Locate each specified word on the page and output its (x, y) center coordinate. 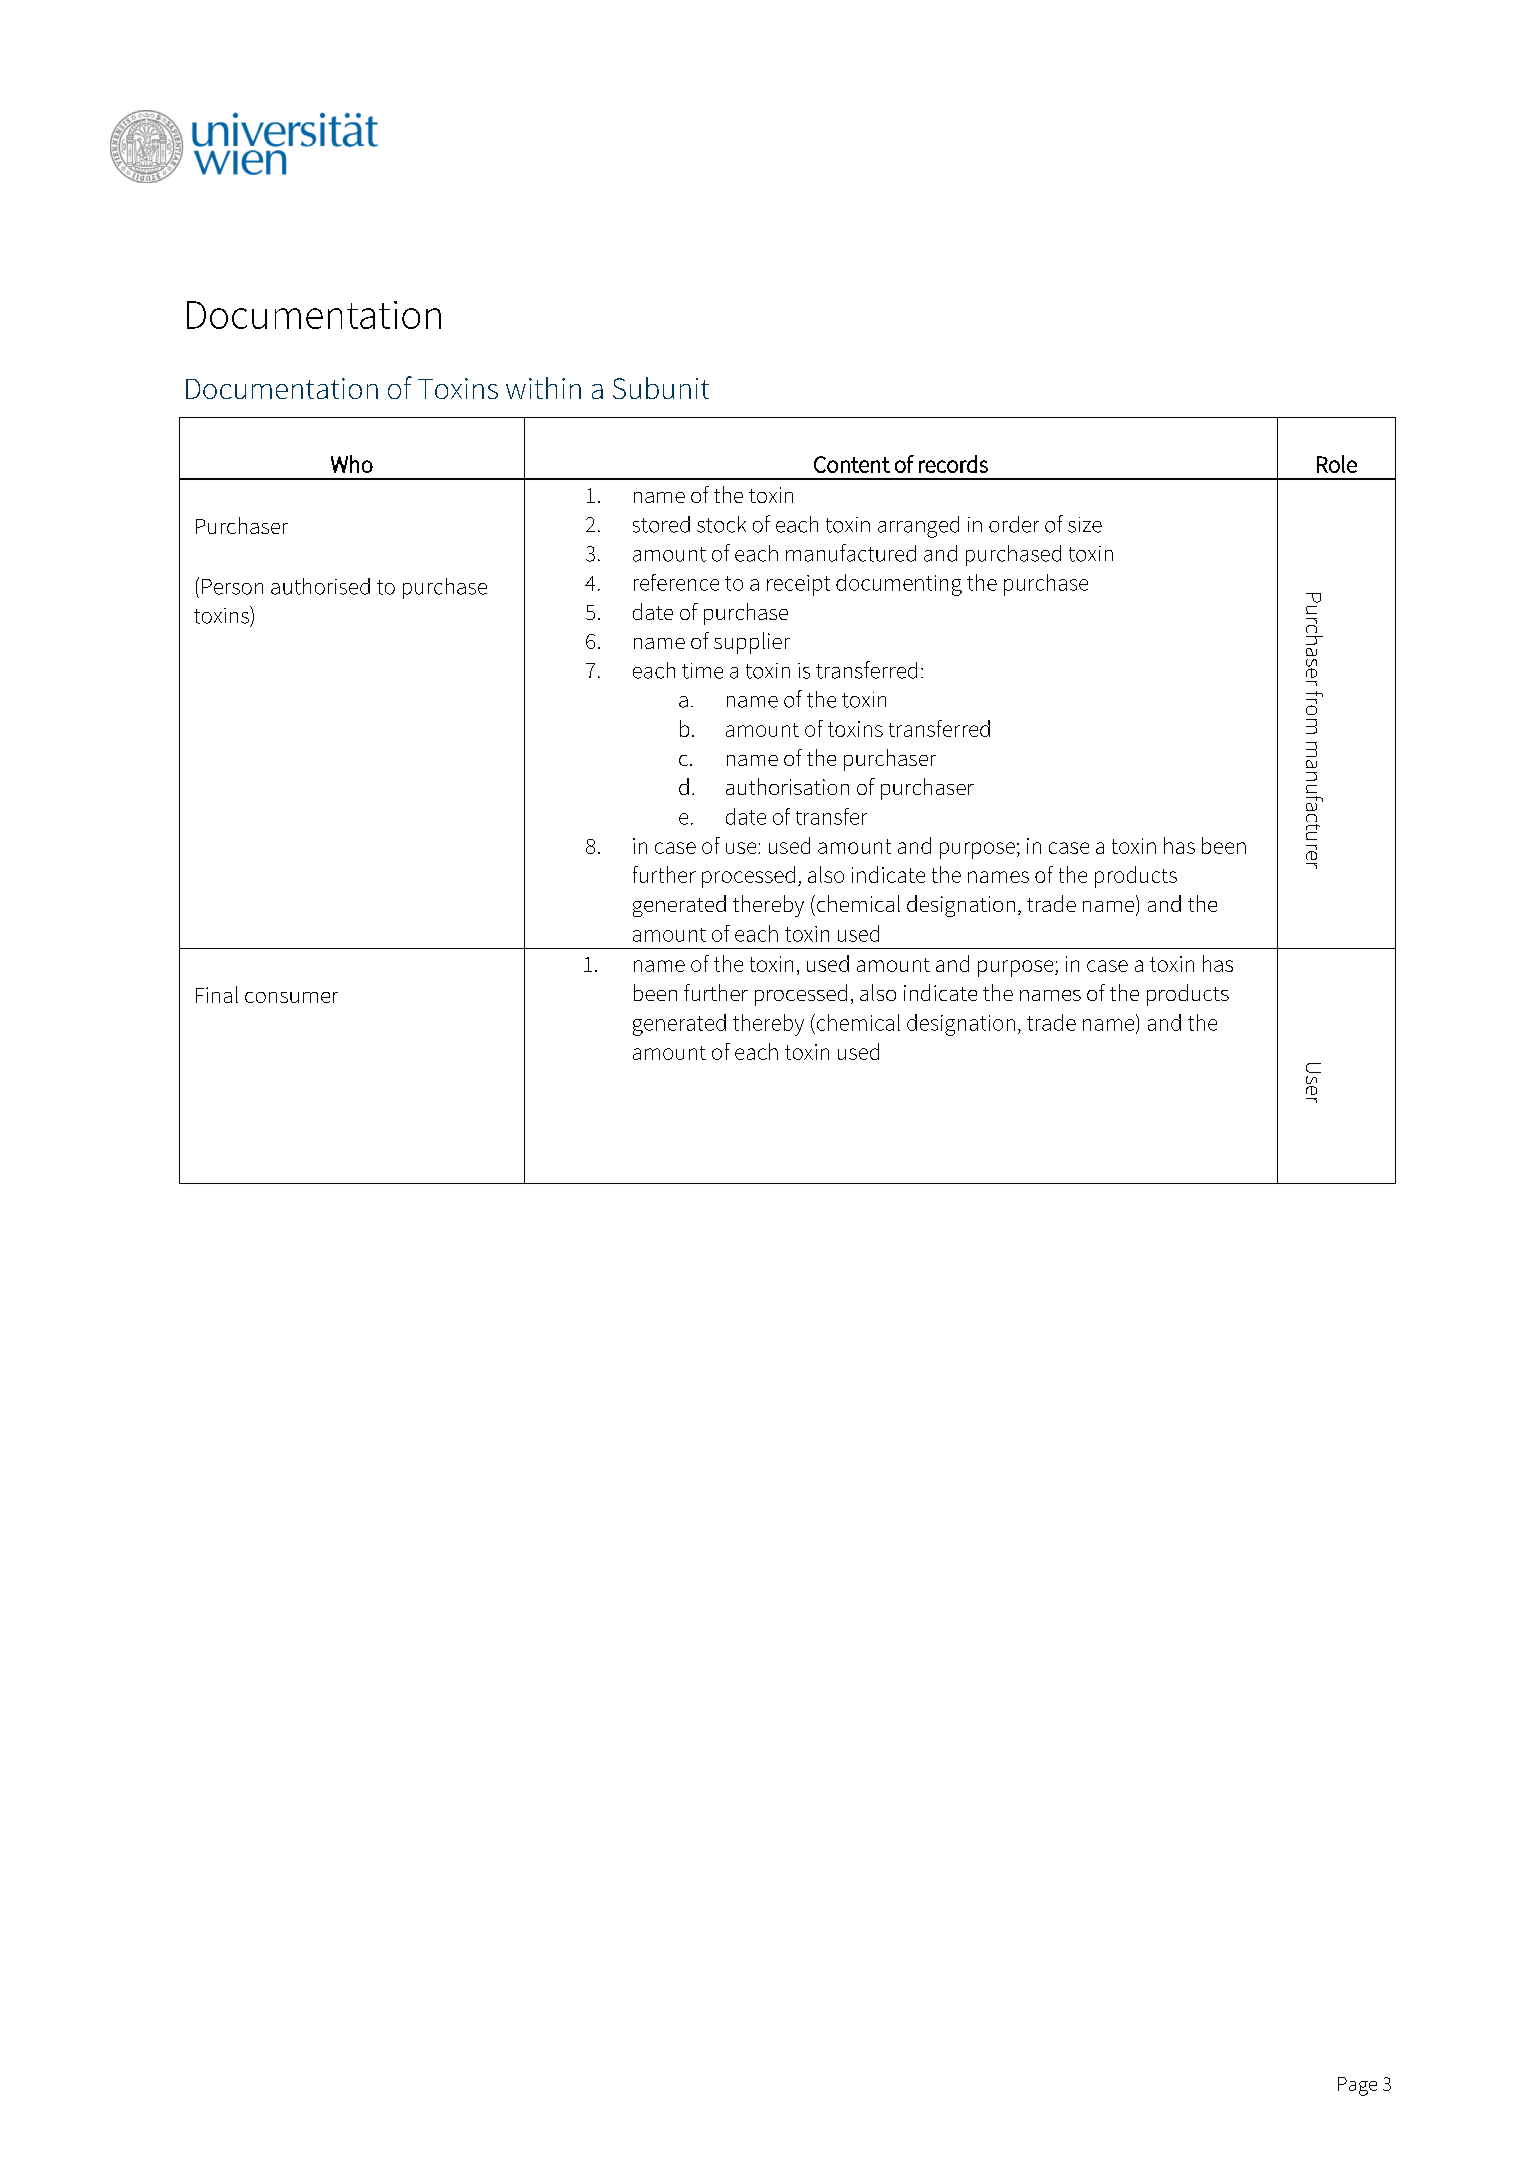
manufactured (851, 553)
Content (852, 464)
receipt (798, 585)
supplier (752, 643)
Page (1357, 2086)
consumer (291, 997)
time (702, 671)
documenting (899, 585)
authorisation (787, 786)
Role (1337, 464)
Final (217, 994)
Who (352, 464)
